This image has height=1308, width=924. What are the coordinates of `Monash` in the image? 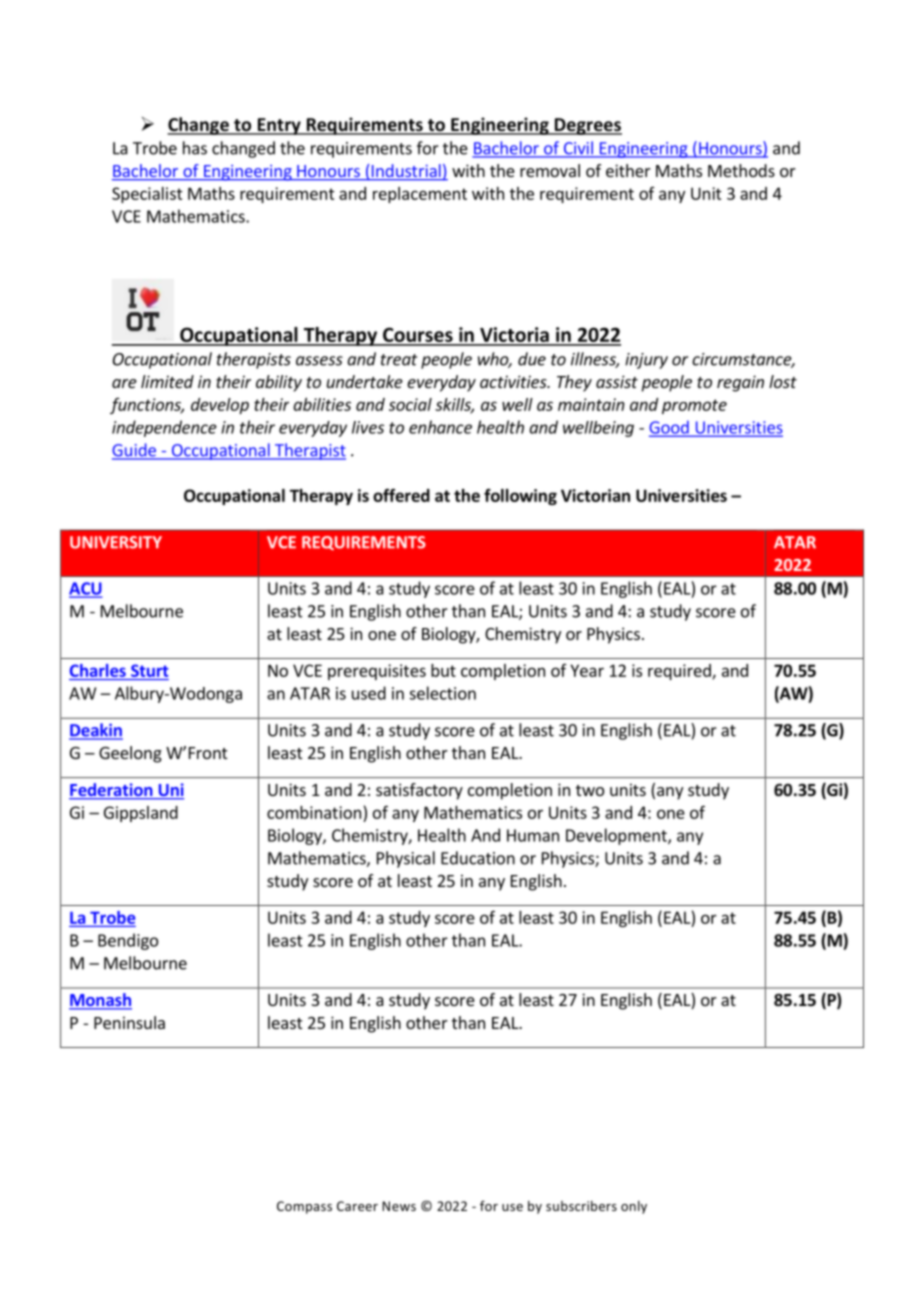 It's located at (100, 1001).
